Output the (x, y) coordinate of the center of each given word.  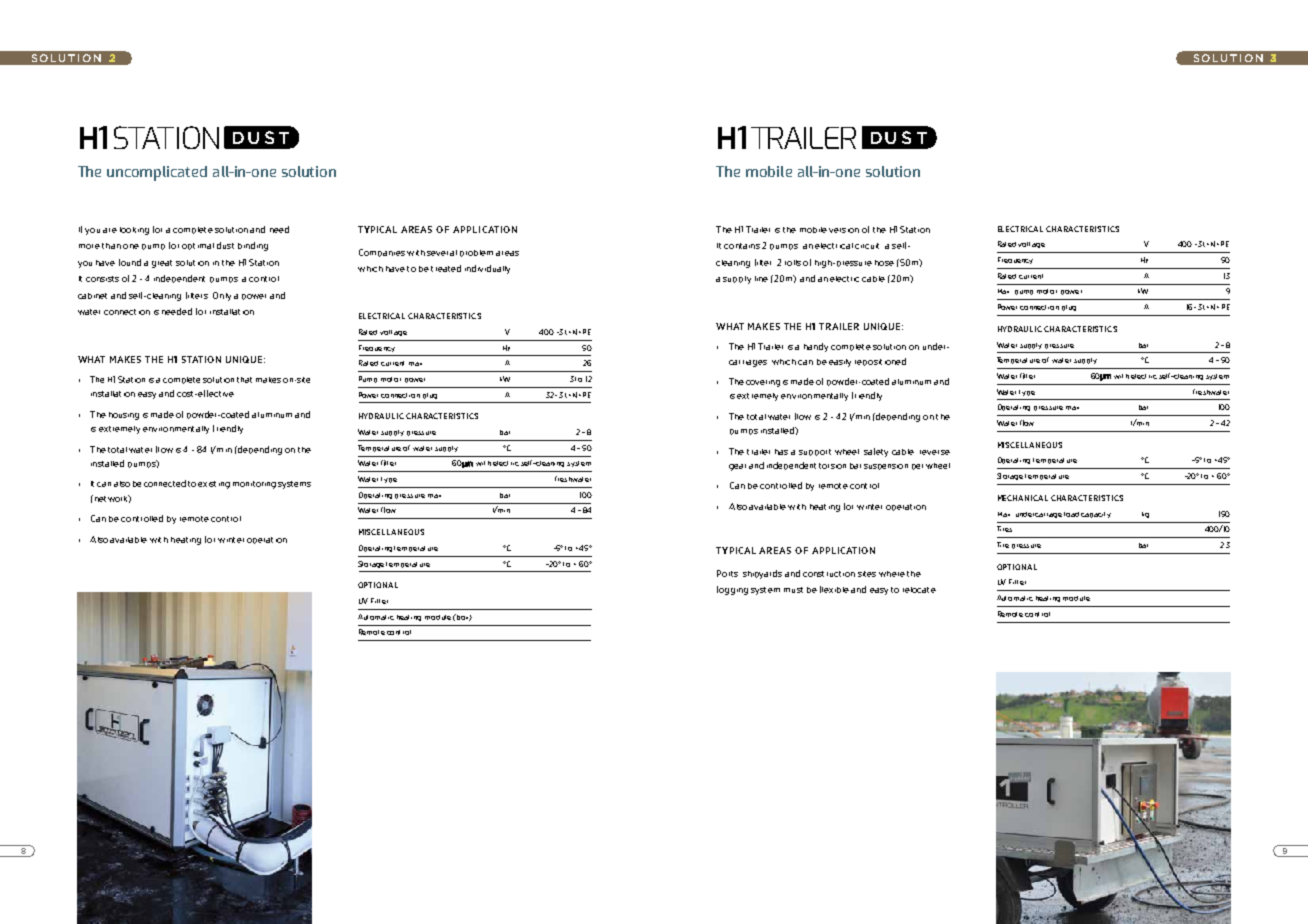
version (844, 230)
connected (165, 483)
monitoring (254, 485)
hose (884, 263)
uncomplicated (157, 173)
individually (487, 269)
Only (222, 296)
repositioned (880, 362)
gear (737, 467)
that (244, 380)
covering (763, 383)
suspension (886, 467)
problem (476, 253)
